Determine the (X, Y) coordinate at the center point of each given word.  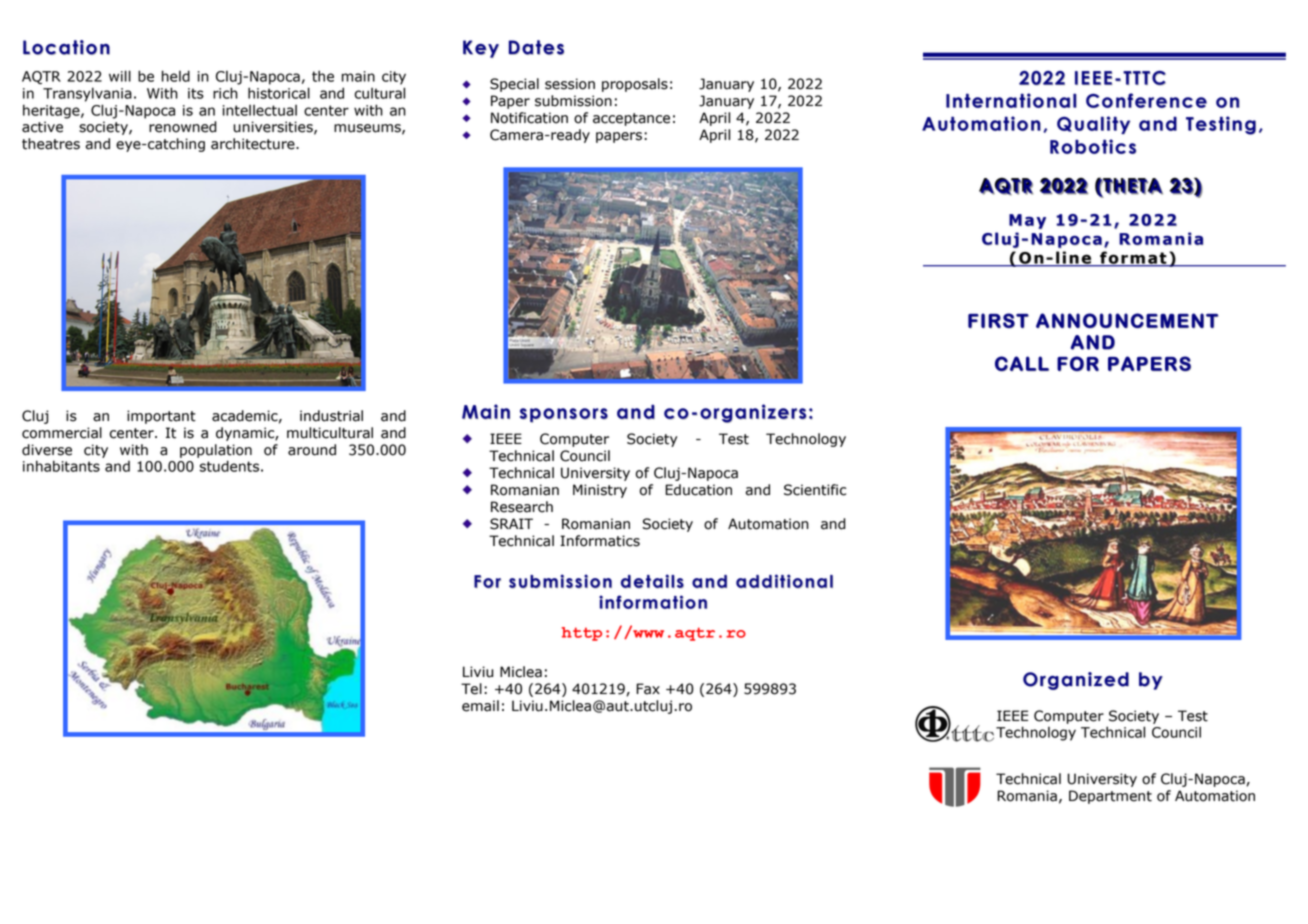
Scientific (815, 490)
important (161, 417)
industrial (331, 416)
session (570, 84)
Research (522, 507)
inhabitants (61, 466)
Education (698, 490)
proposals (635, 85)
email (480, 706)
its (196, 93)
